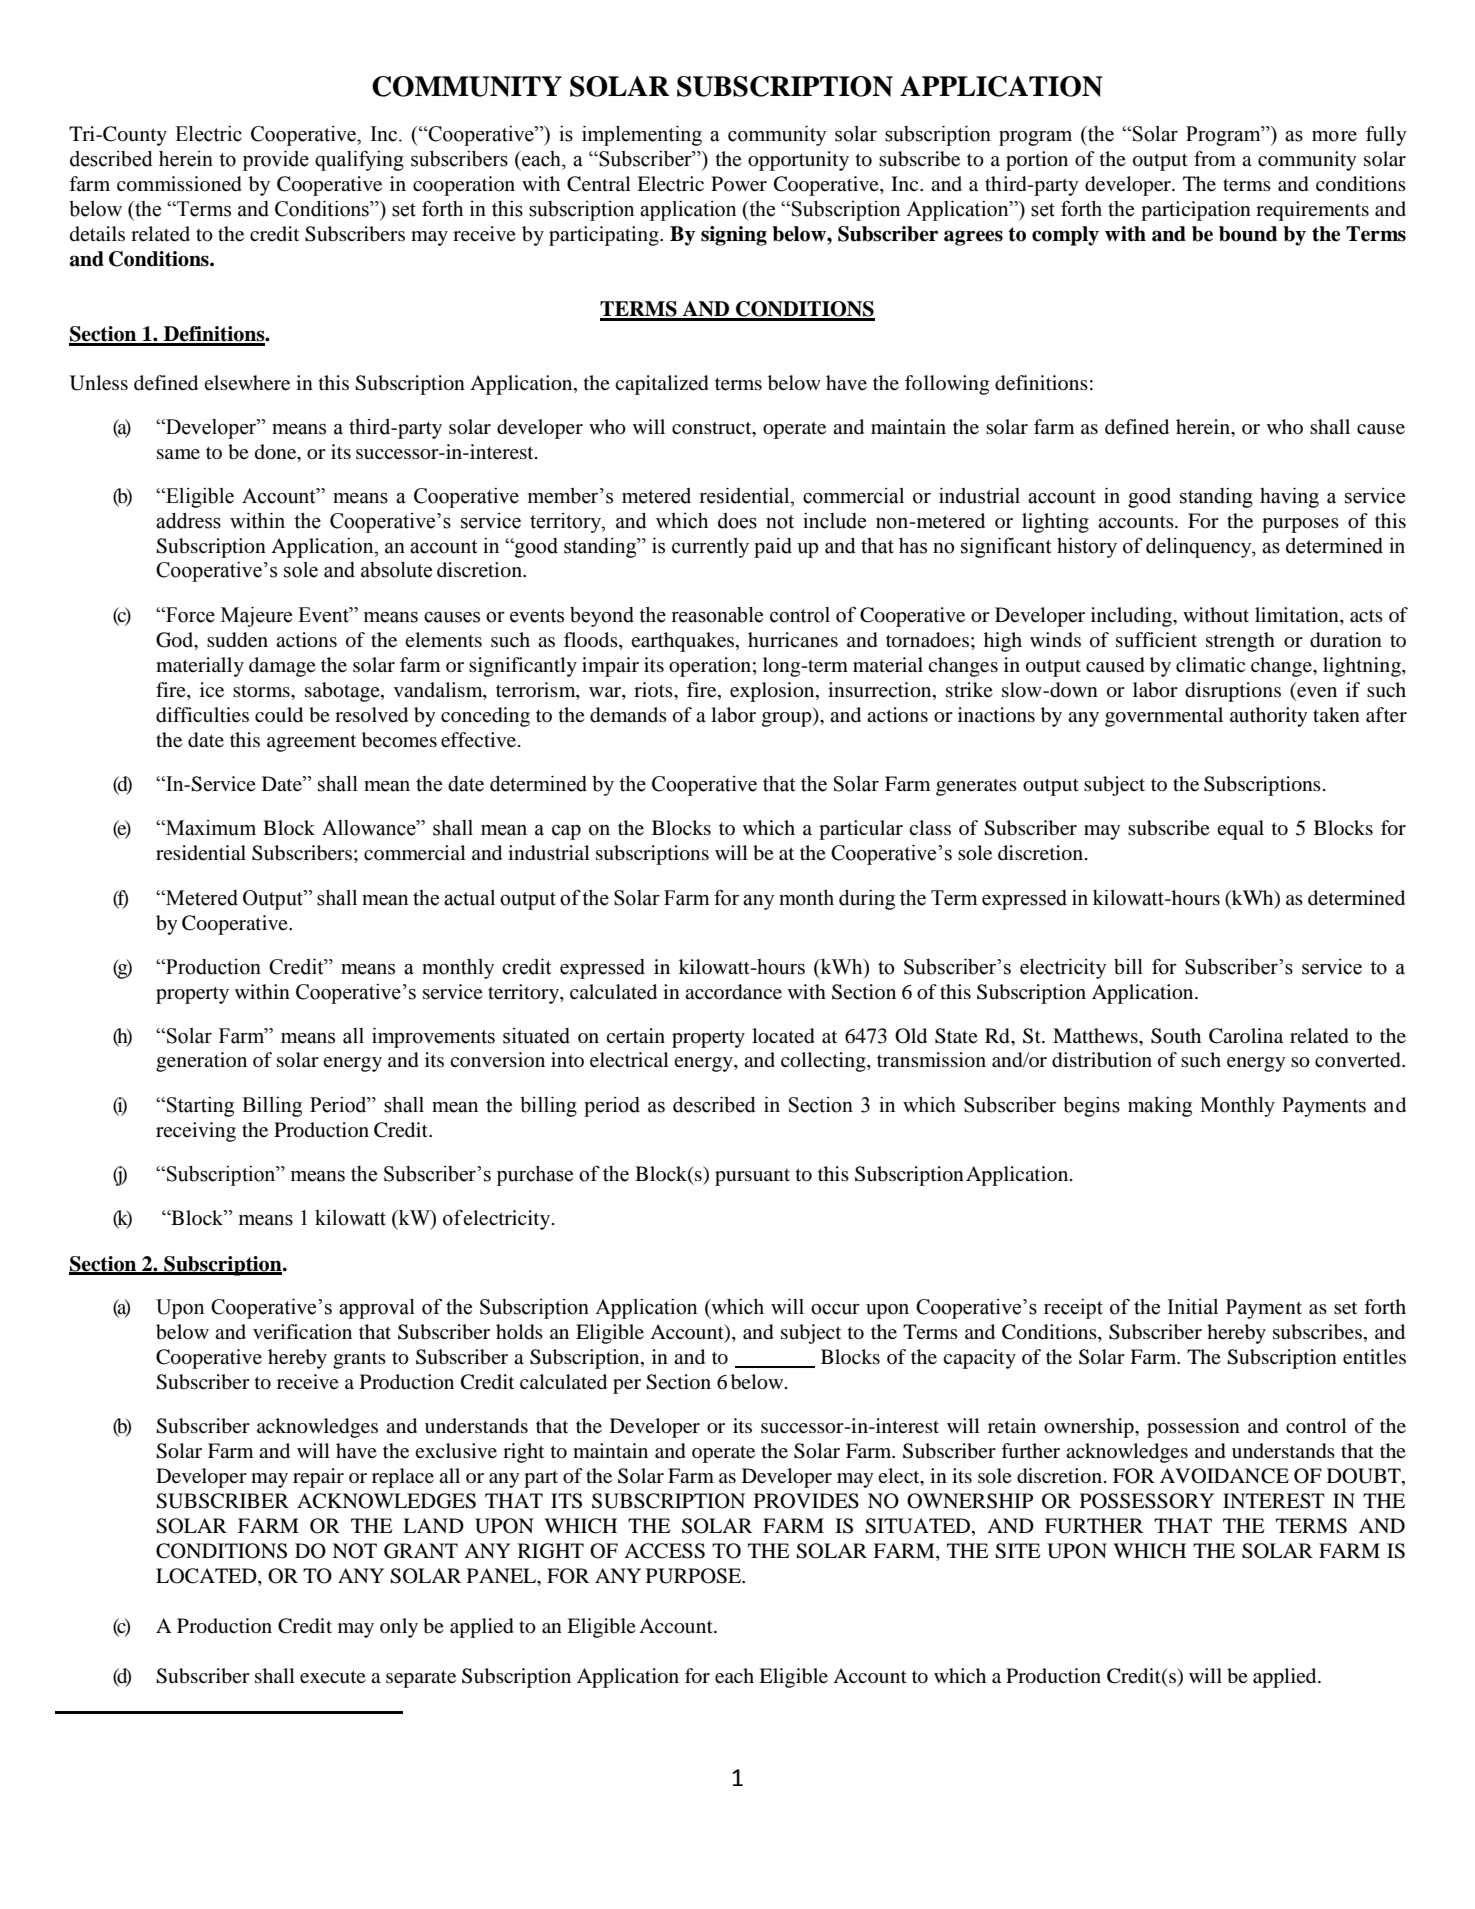 The image size is (1475, 1909). Describe the element at coordinates (333, 1677) in the image. I see `execute` at that location.
